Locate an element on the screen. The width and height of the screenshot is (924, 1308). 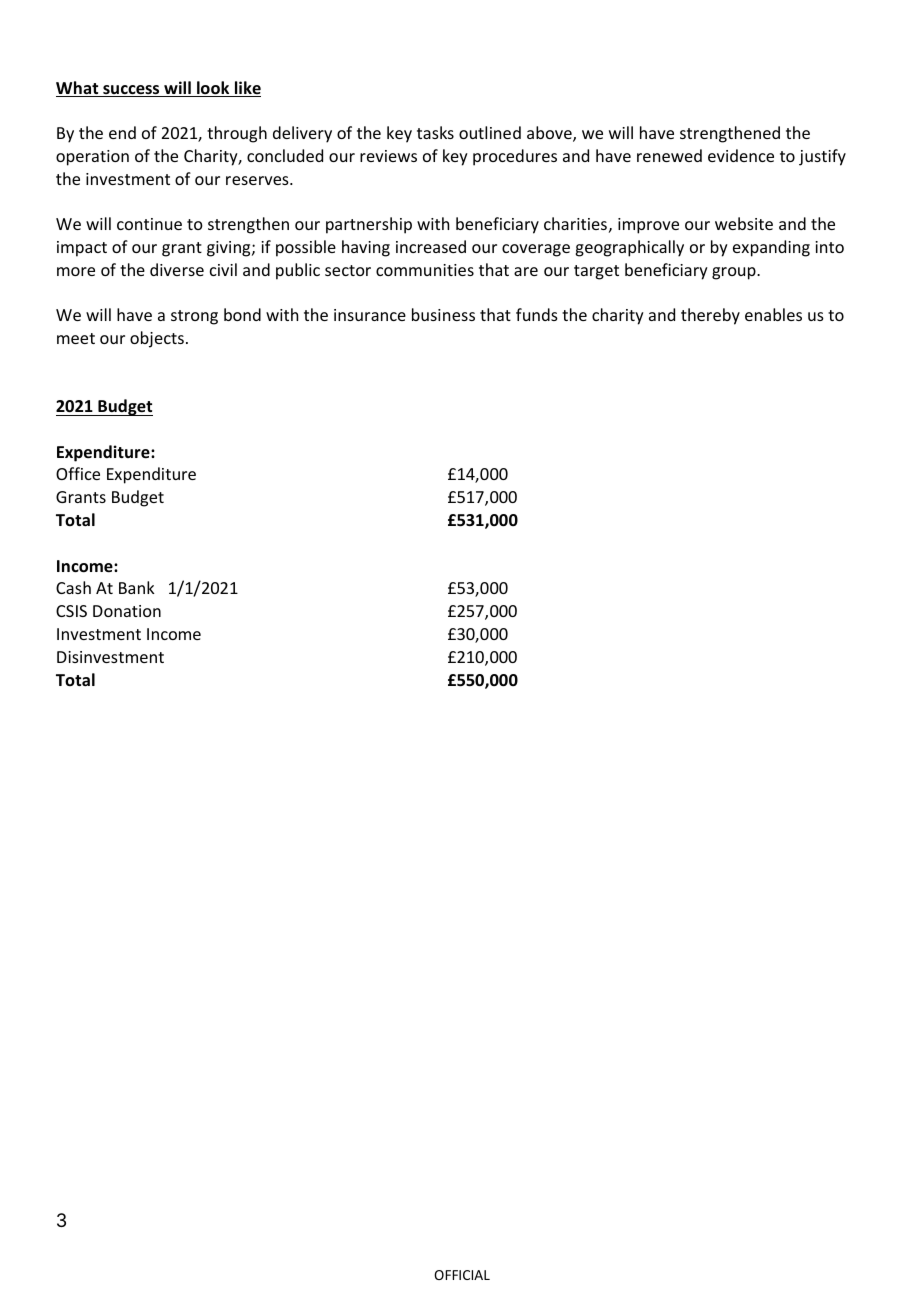
tasks is located at coordinates (435, 132).
